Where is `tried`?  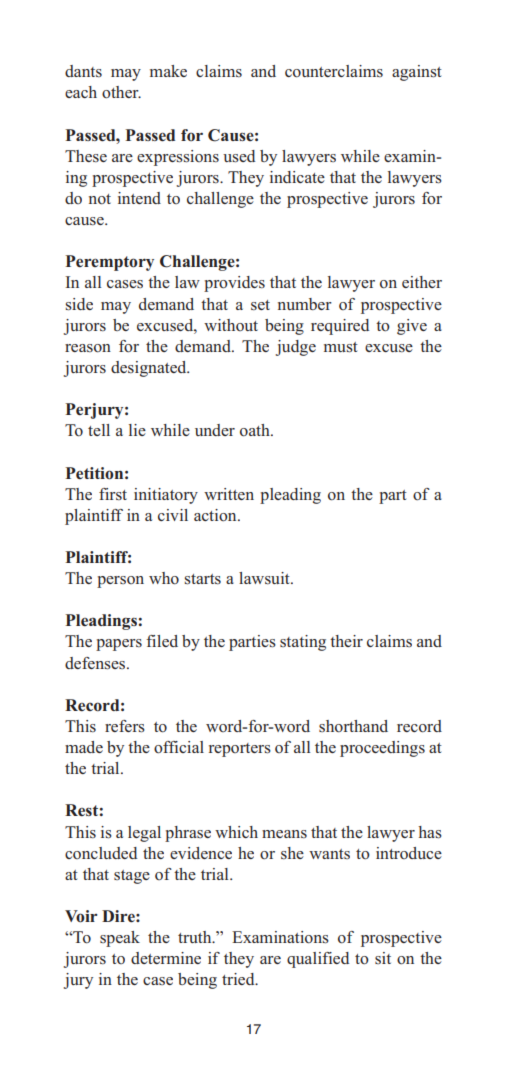 tried is located at coordinates (239, 979).
